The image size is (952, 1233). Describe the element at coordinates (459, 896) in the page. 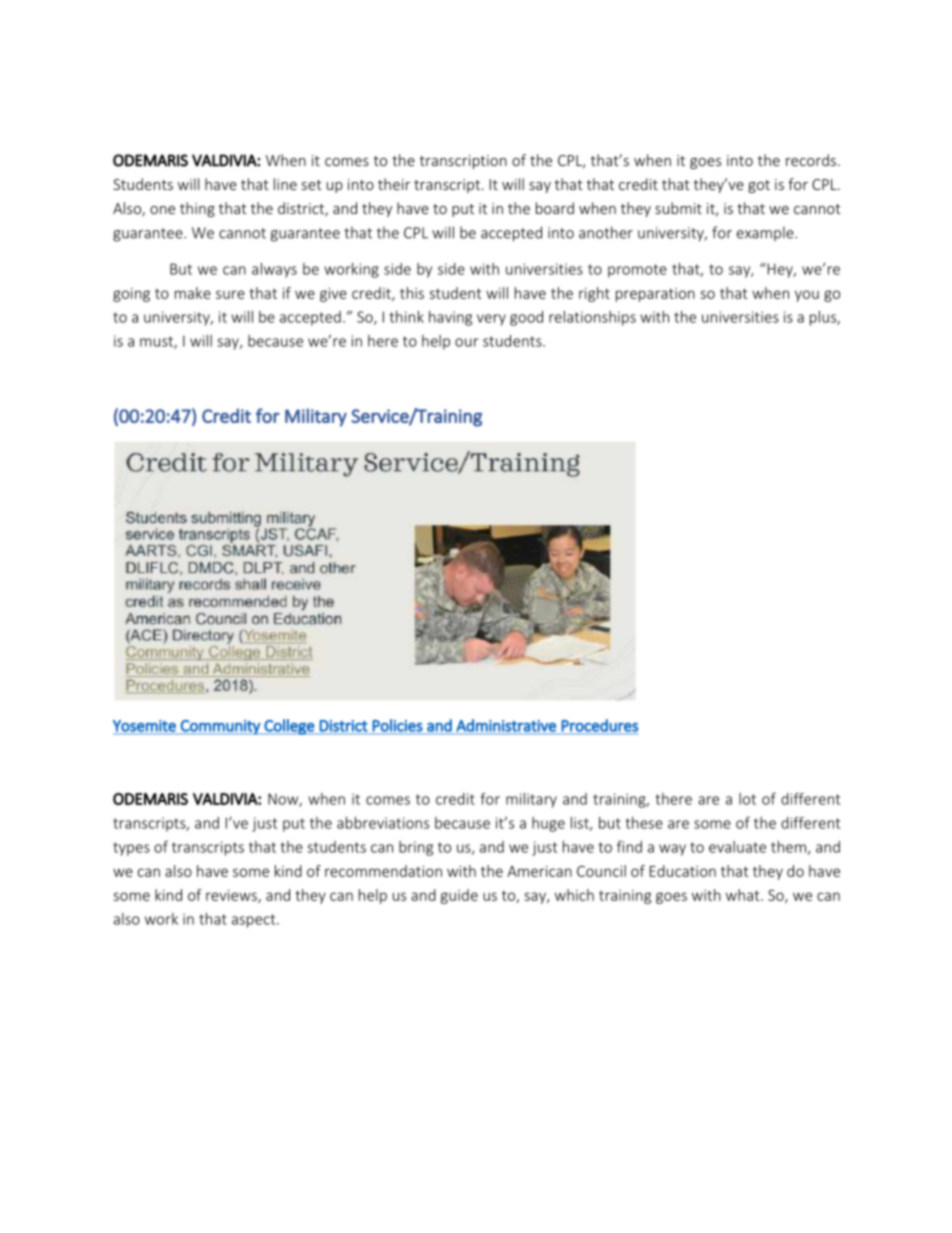

I see `guide` at that location.
